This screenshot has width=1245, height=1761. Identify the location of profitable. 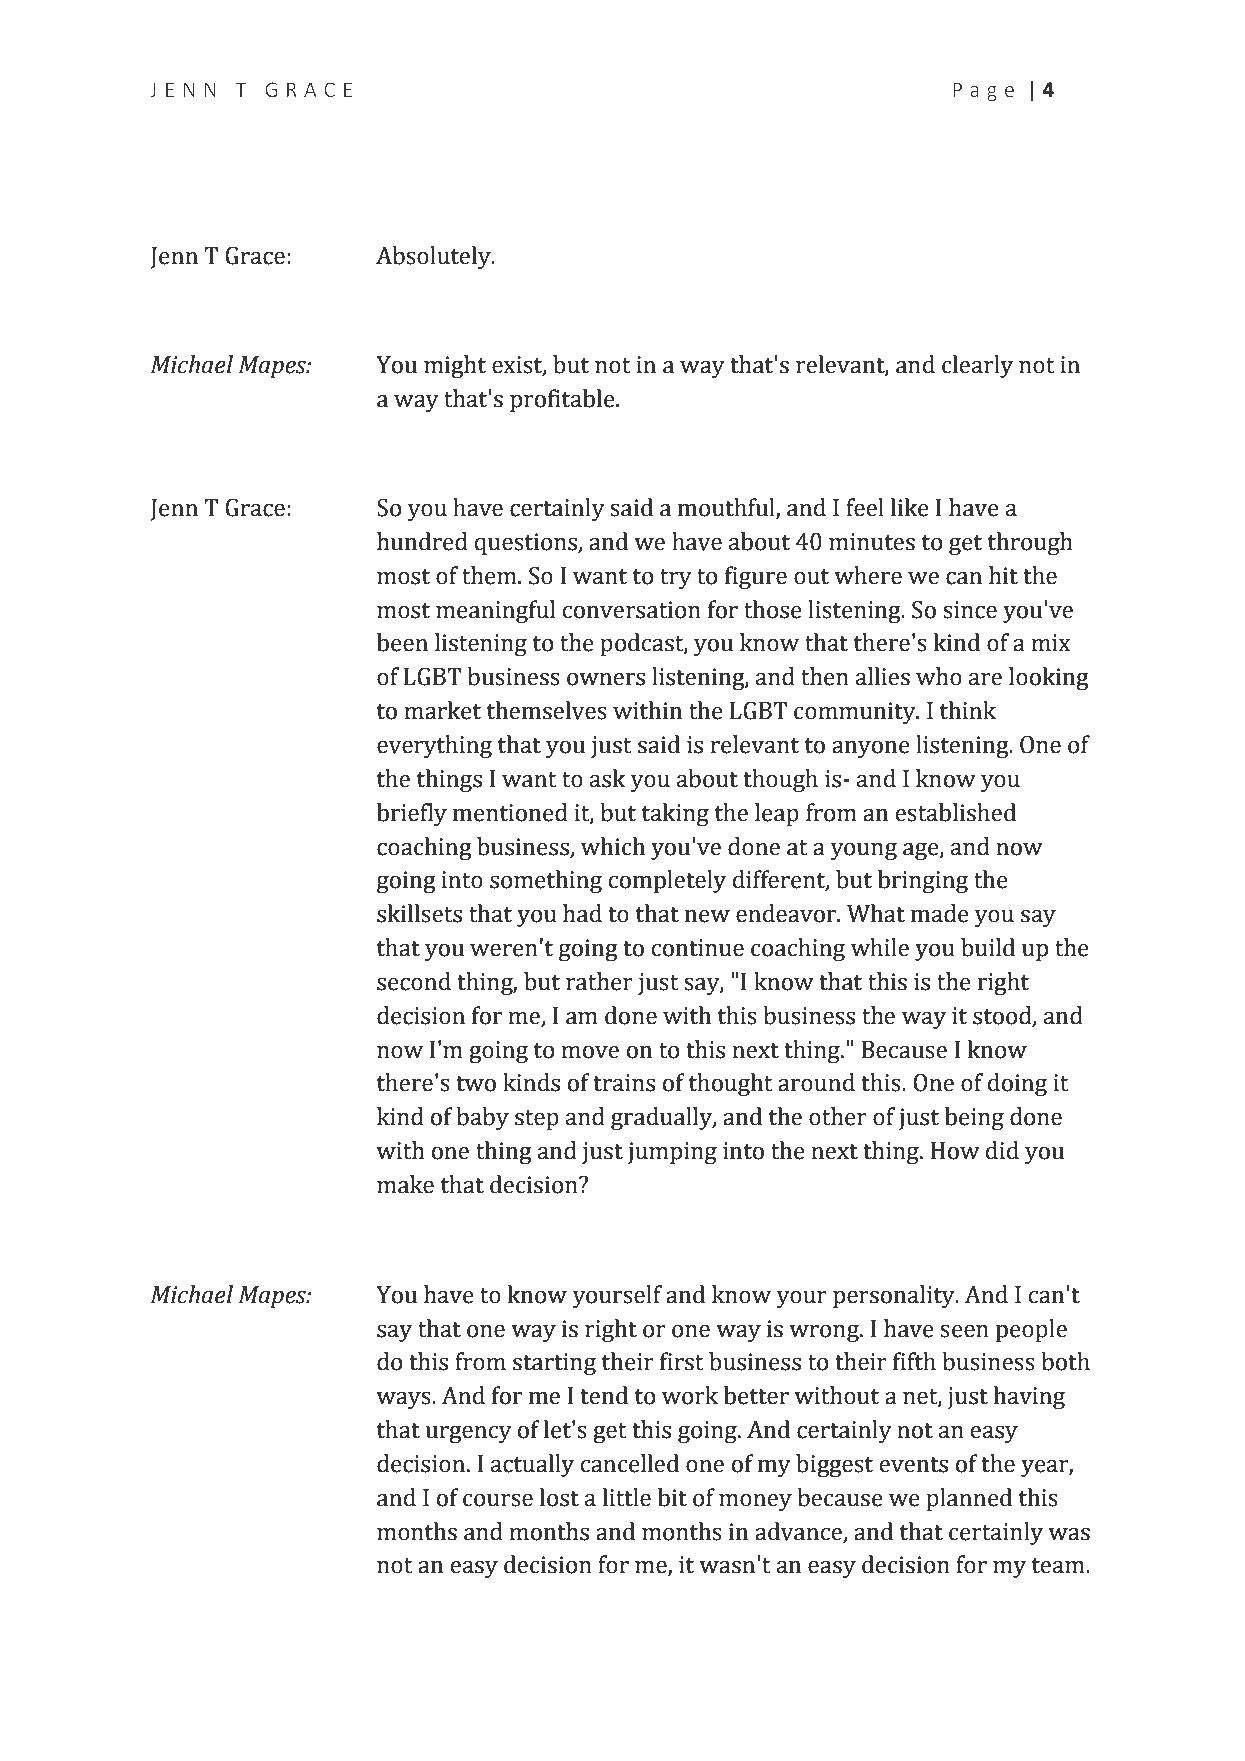
(563, 400).
